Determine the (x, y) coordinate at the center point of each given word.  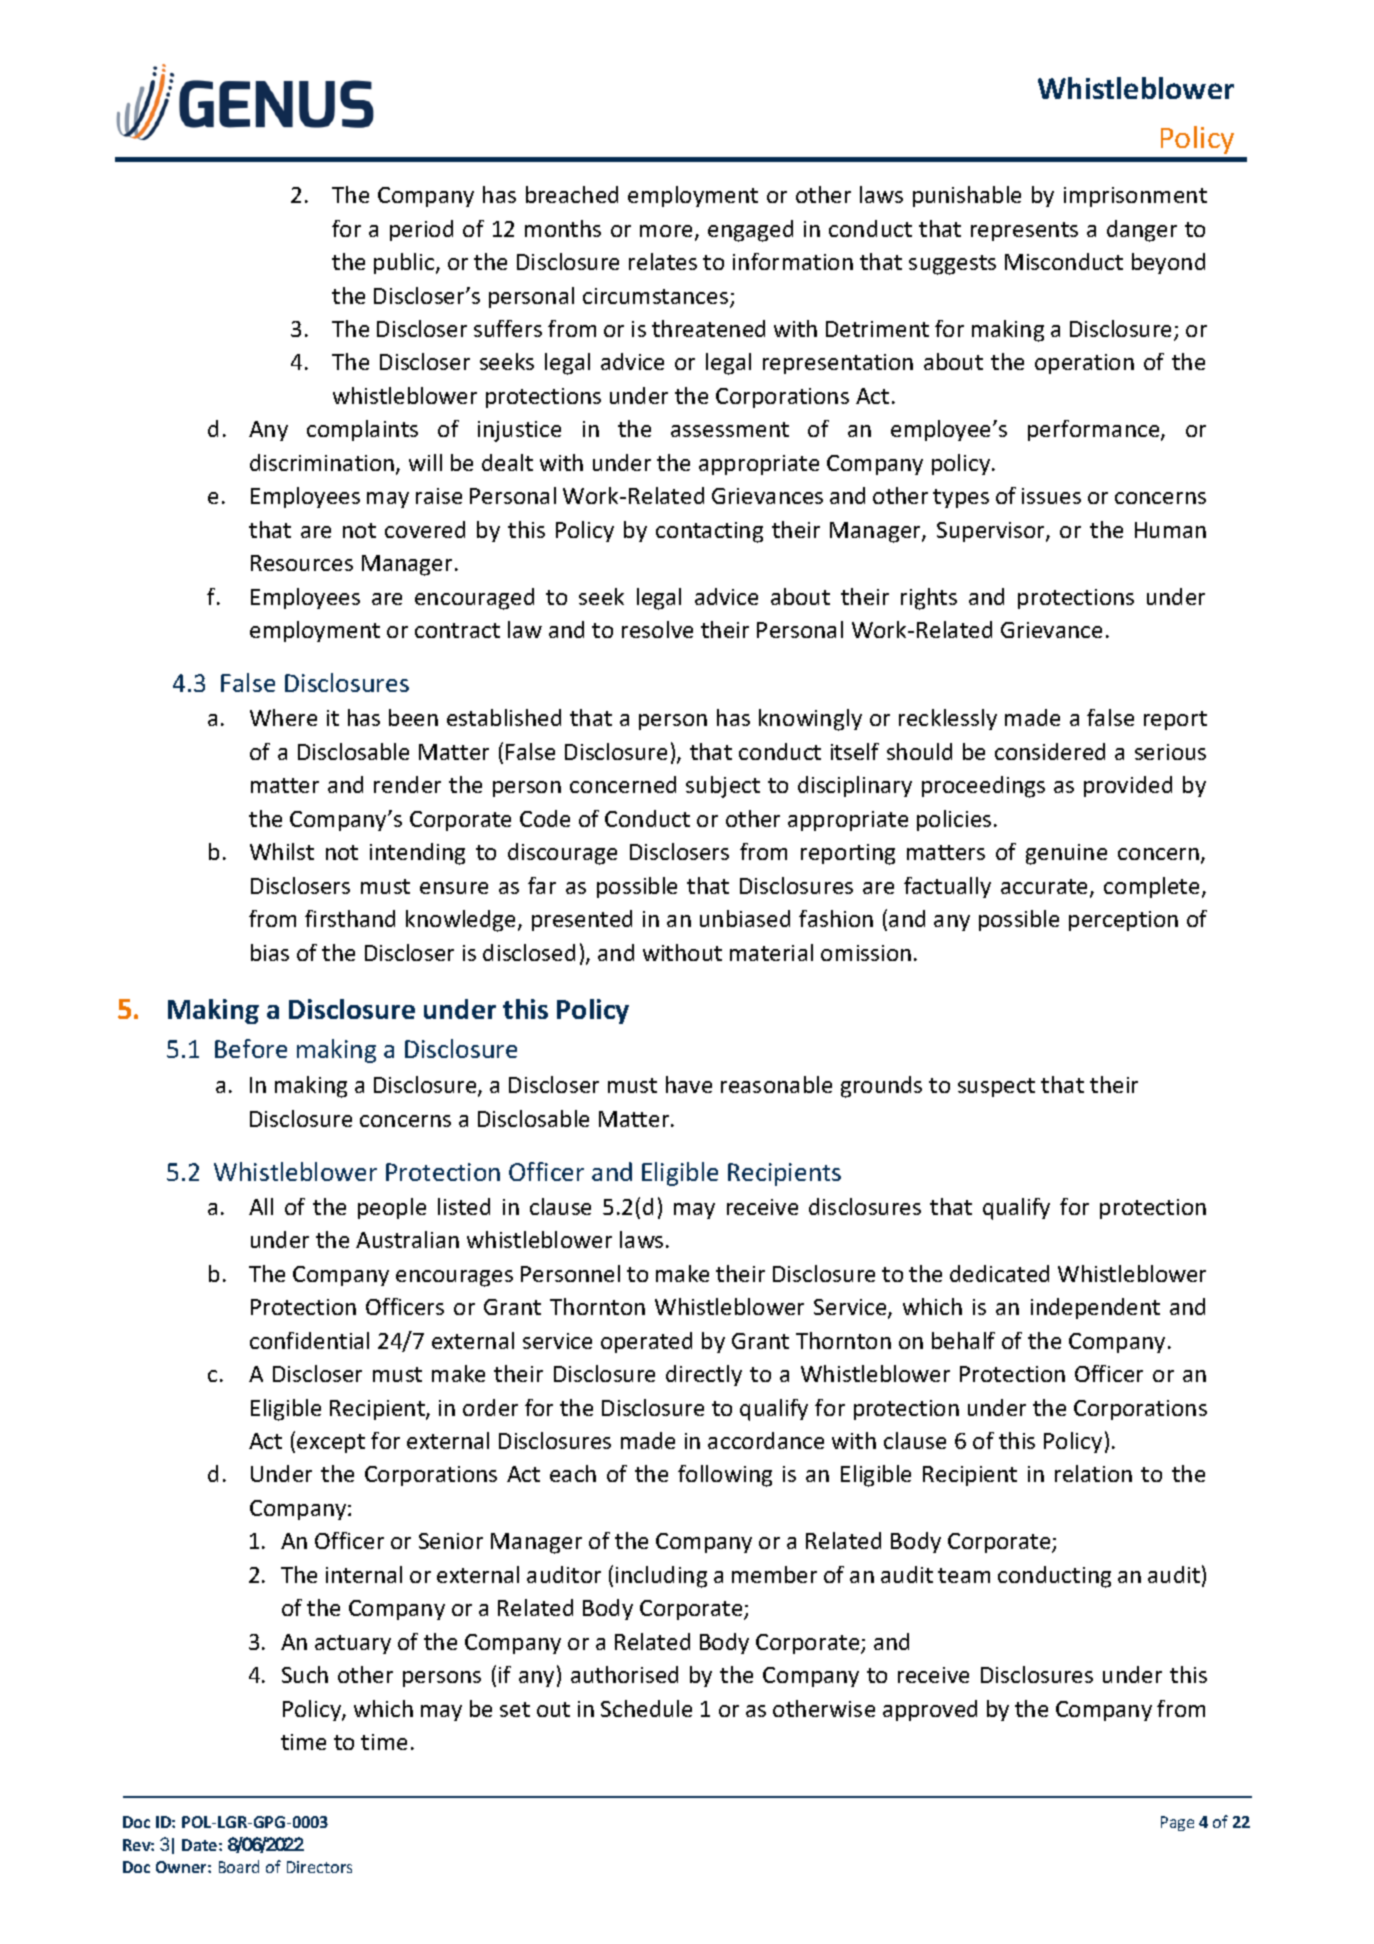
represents (1024, 231)
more (668, 232)
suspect (996, 1087)
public (405, 263)
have (689, 1084)
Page (1177, 1823)
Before (251, 1048)
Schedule (646, 1708)
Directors (319, 1867)
